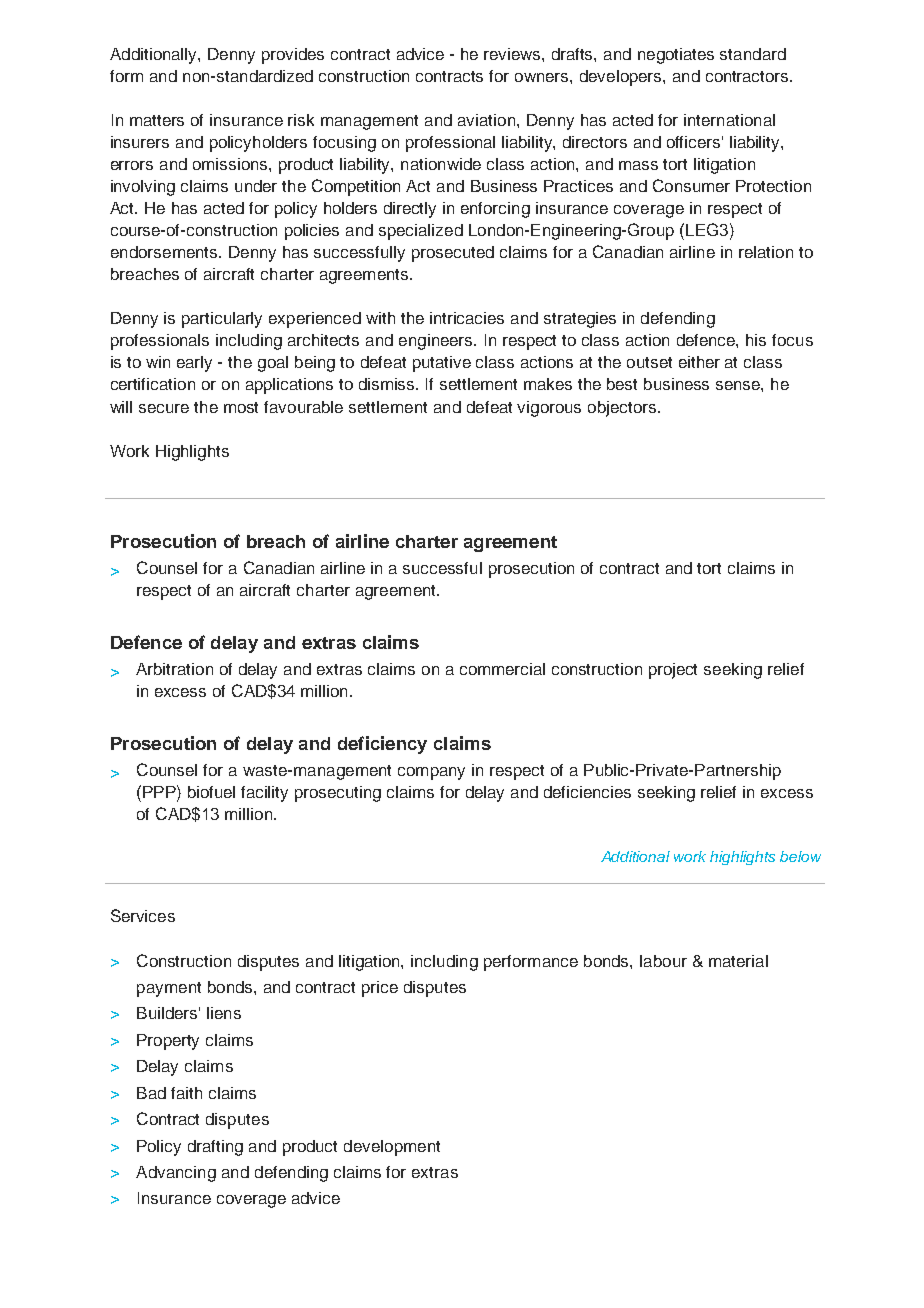 This screenshot has height=1308, width=924. Describe the element at coordinates (143, 915) in the screenshot. I see `Services` at that location.
